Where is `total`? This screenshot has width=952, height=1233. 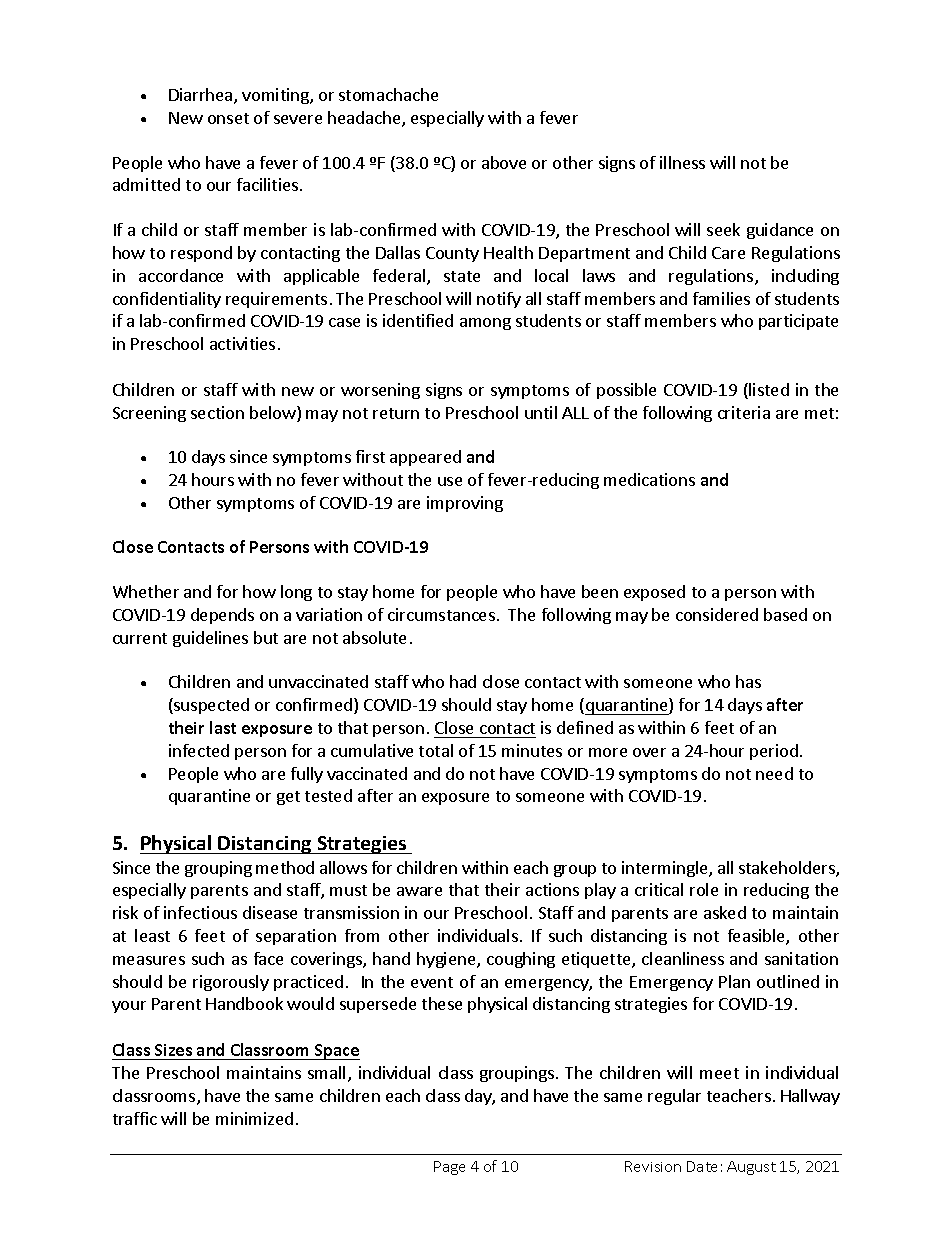
total is located at coordinates (436, 750).
